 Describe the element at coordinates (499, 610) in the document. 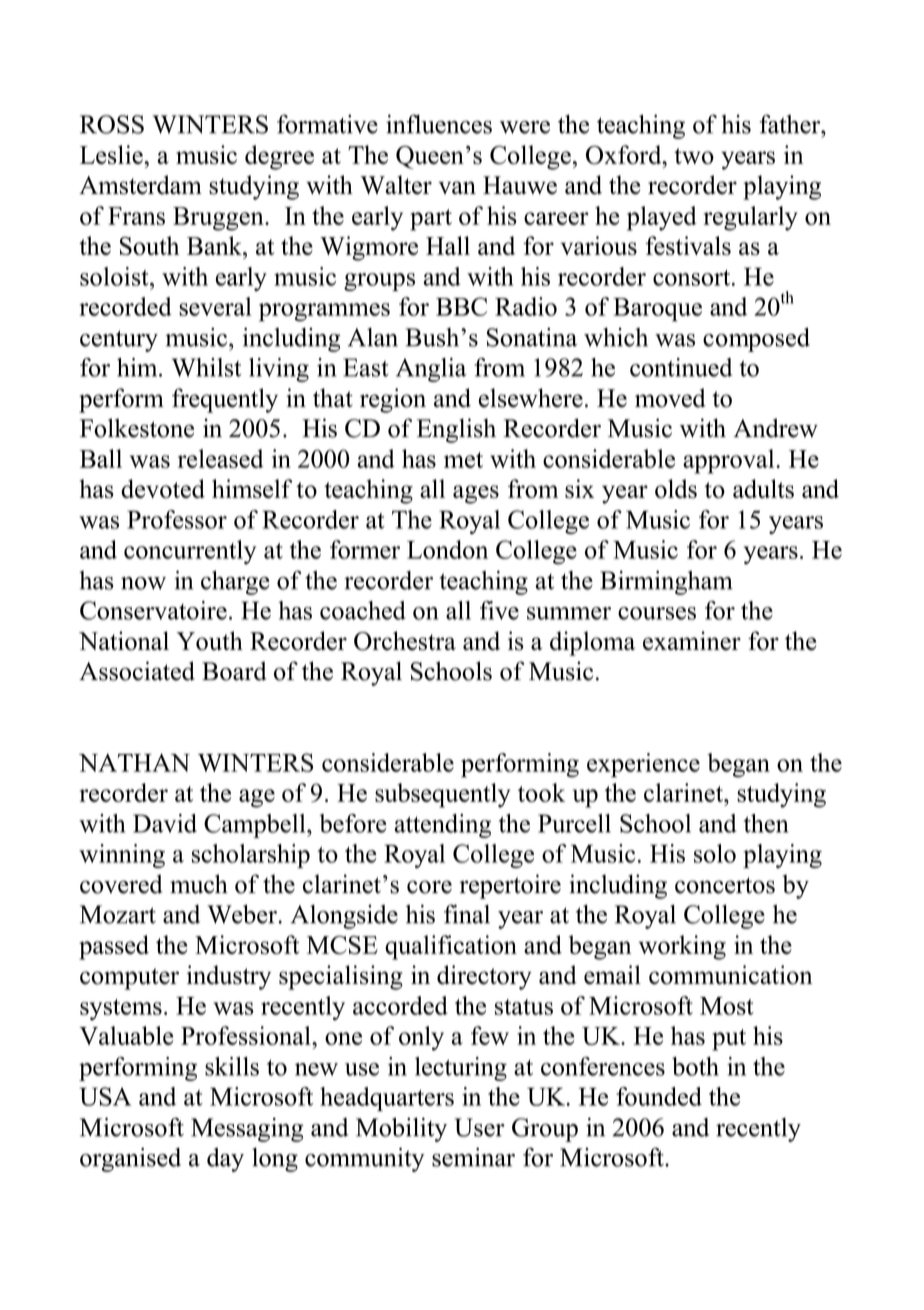

I see `five` at that location.
